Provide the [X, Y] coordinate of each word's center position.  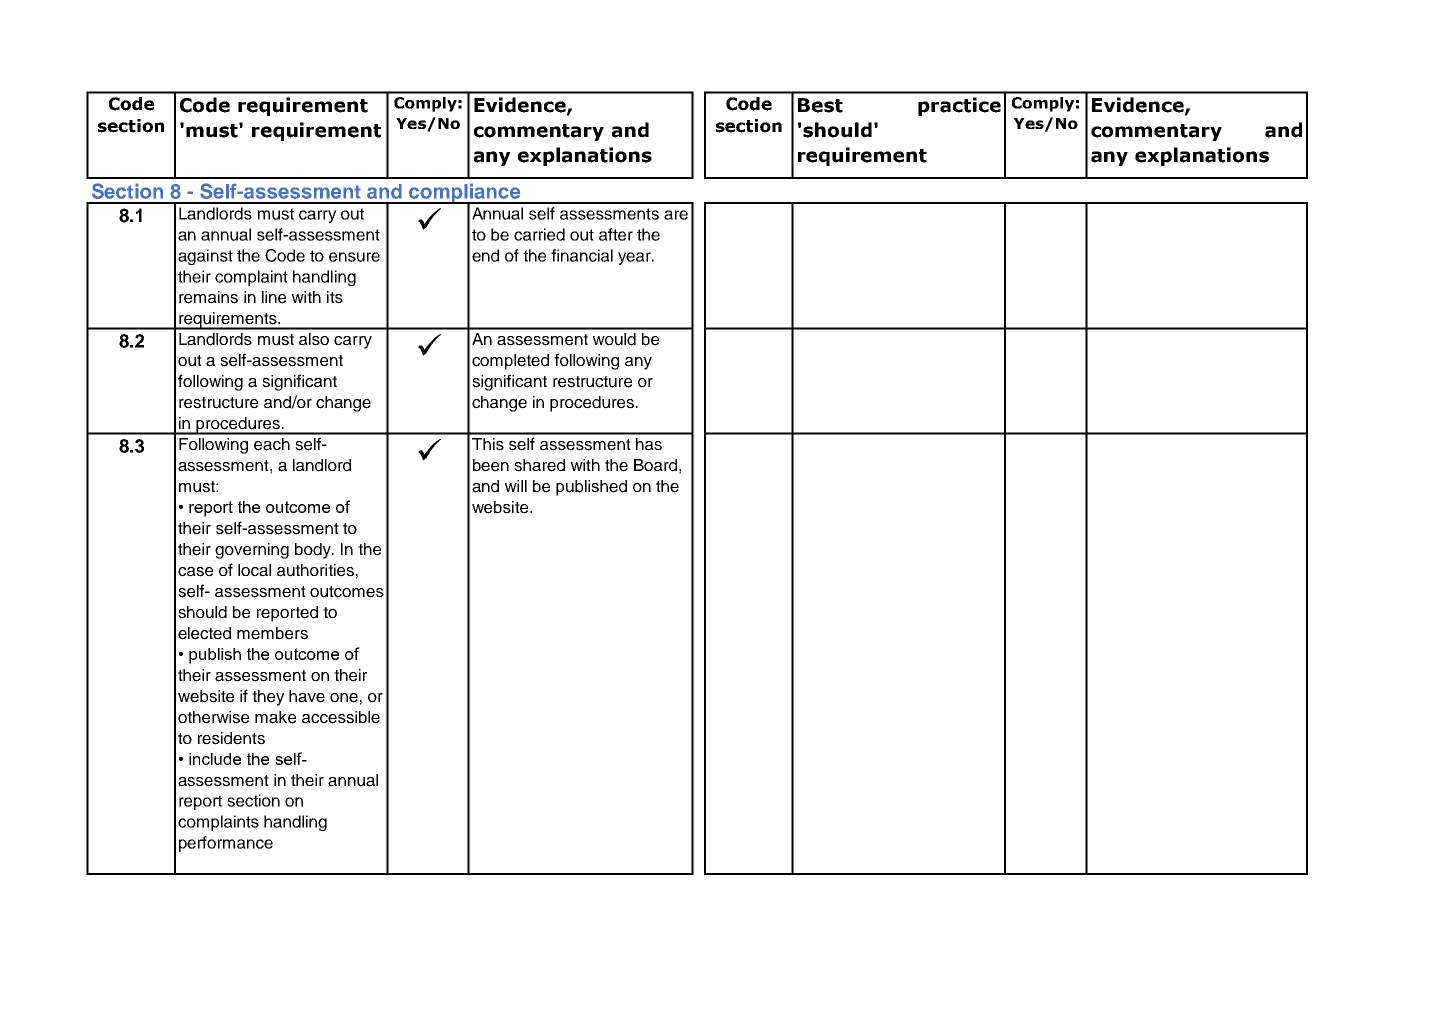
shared [539, 465]
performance [226, 844]
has [649, 444]
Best [820, 105]
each [272, 444]
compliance [465, 194]
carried [539, 234]
